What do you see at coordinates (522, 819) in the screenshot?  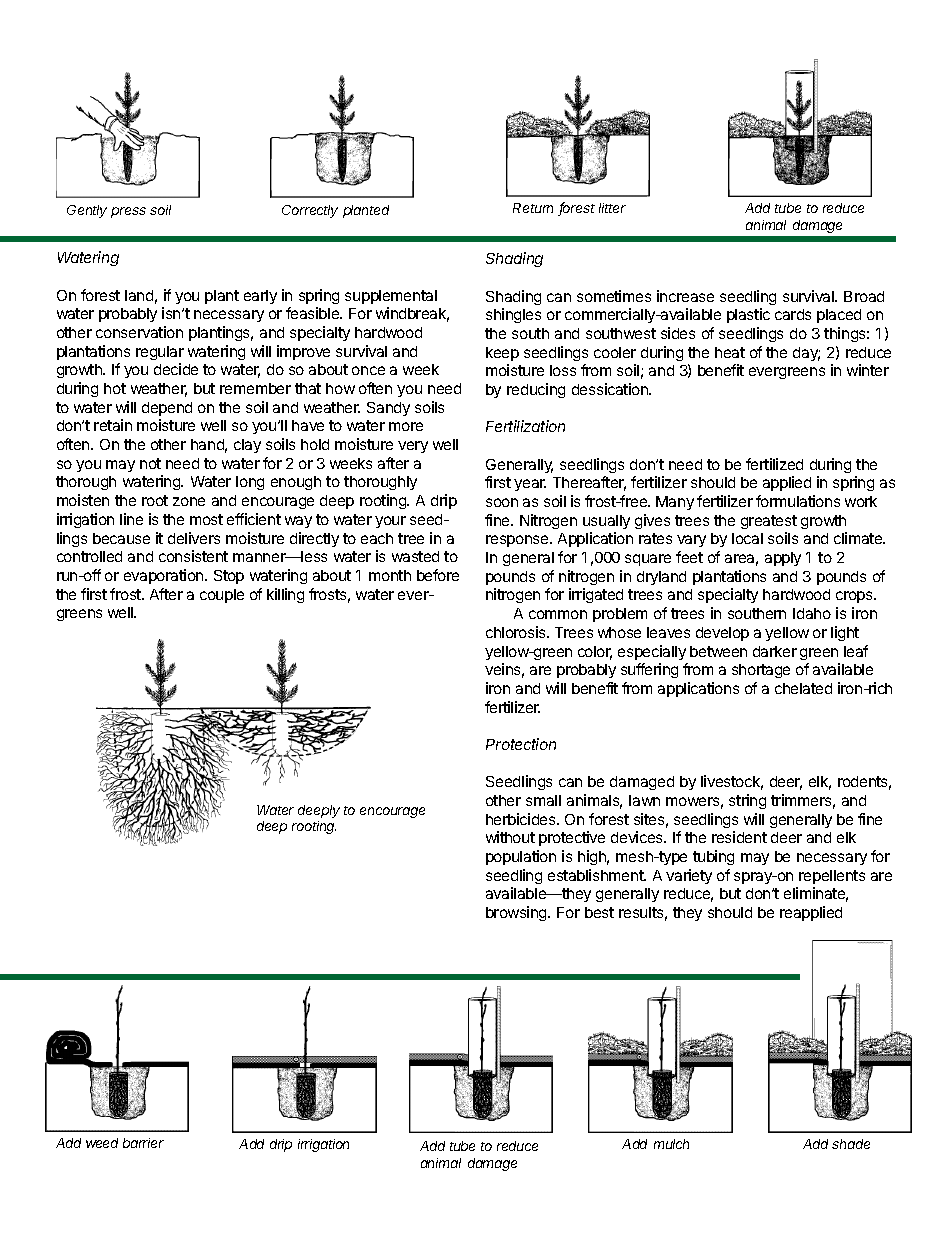 I see `herbicides` at bounding box center [522, 819].
